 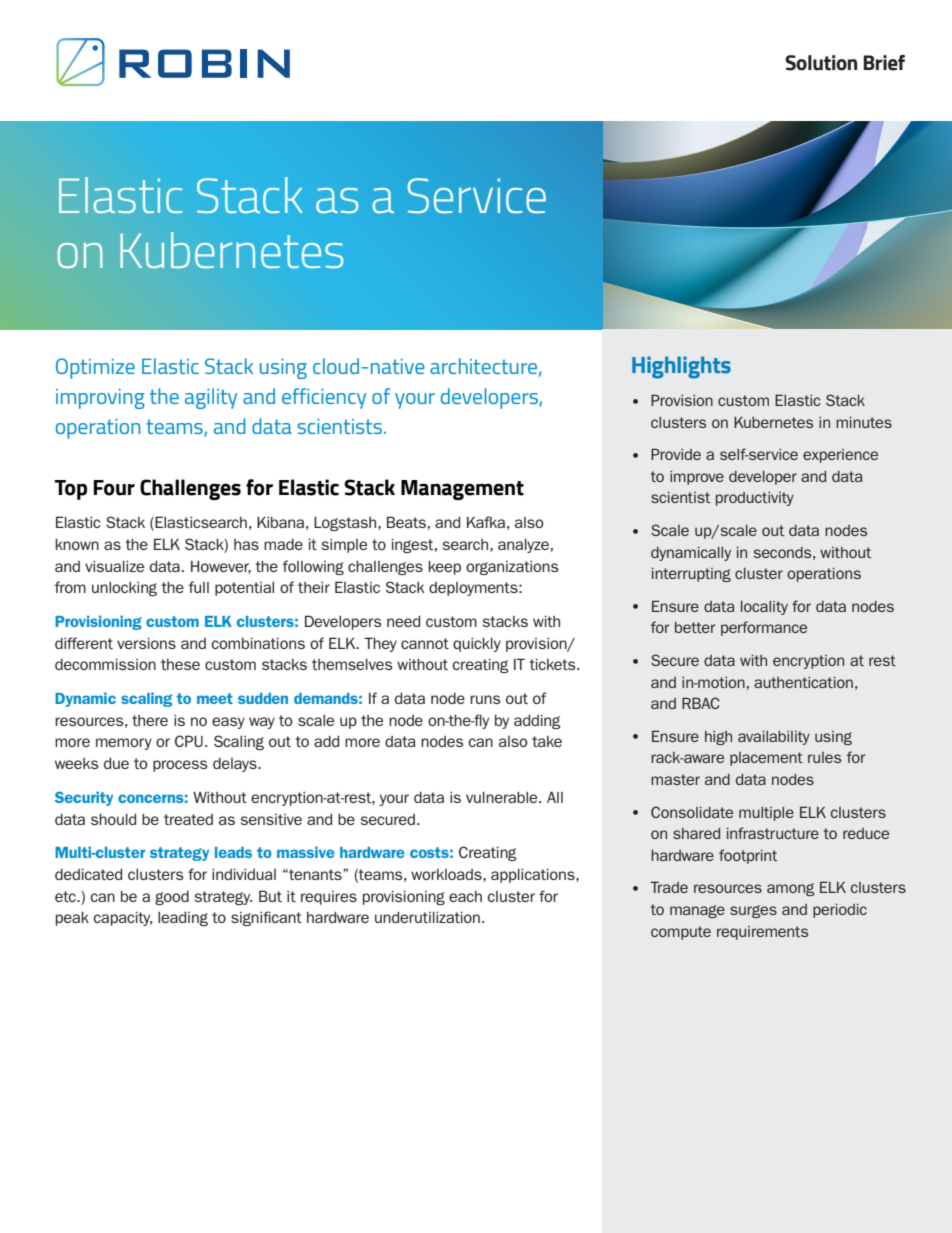 What do you see at coordinates (884, 63) in the image?
I see `Brief` at bounding box center [884, 63].
